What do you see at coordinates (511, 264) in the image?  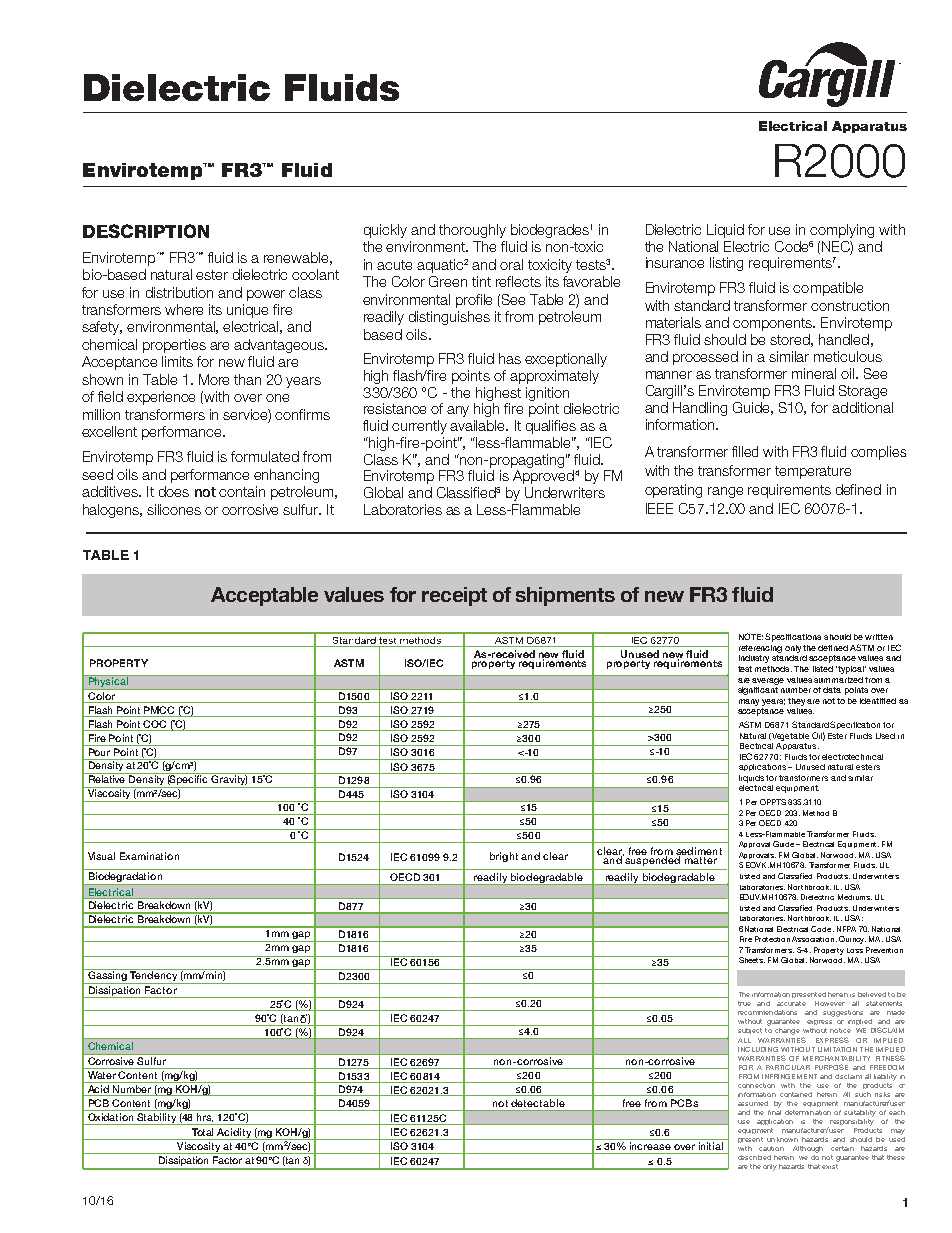 I see `oral` at bounding box center [511, 264].
